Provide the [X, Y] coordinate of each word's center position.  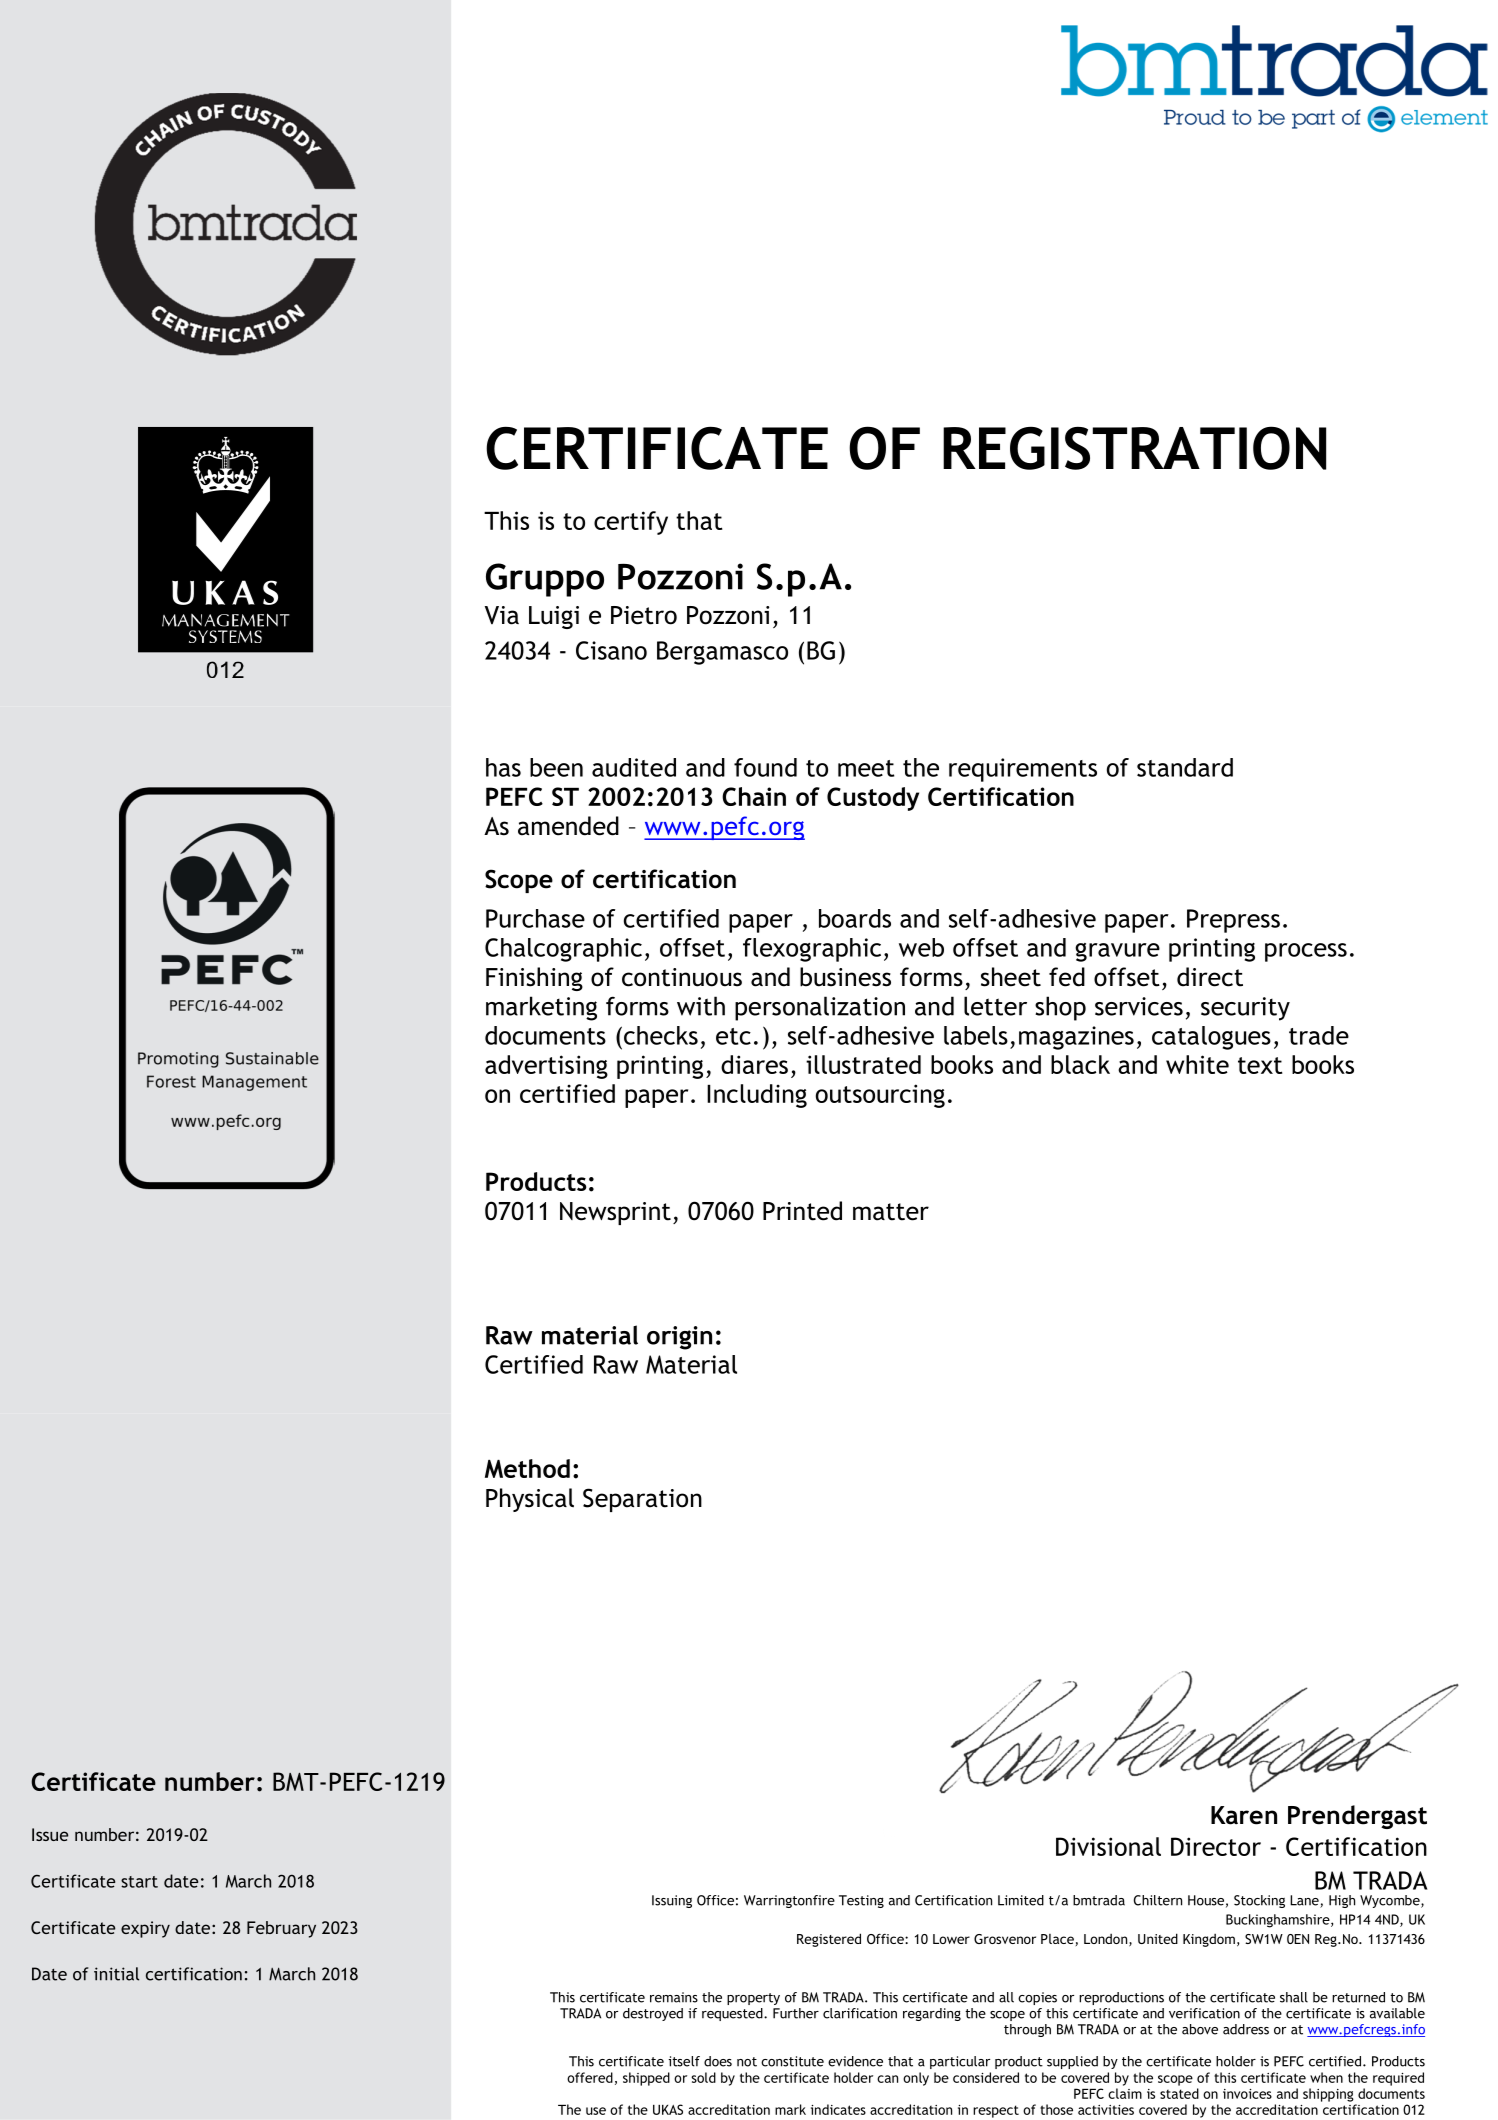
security [1245, 1009]
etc [733, 1036]
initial [116, 1974]
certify [631, 523]
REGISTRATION [1134, 448]
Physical [530, 1500]
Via [502, 615]
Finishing [534, 979]
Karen [1244, 1815]
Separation [642, 1500]
